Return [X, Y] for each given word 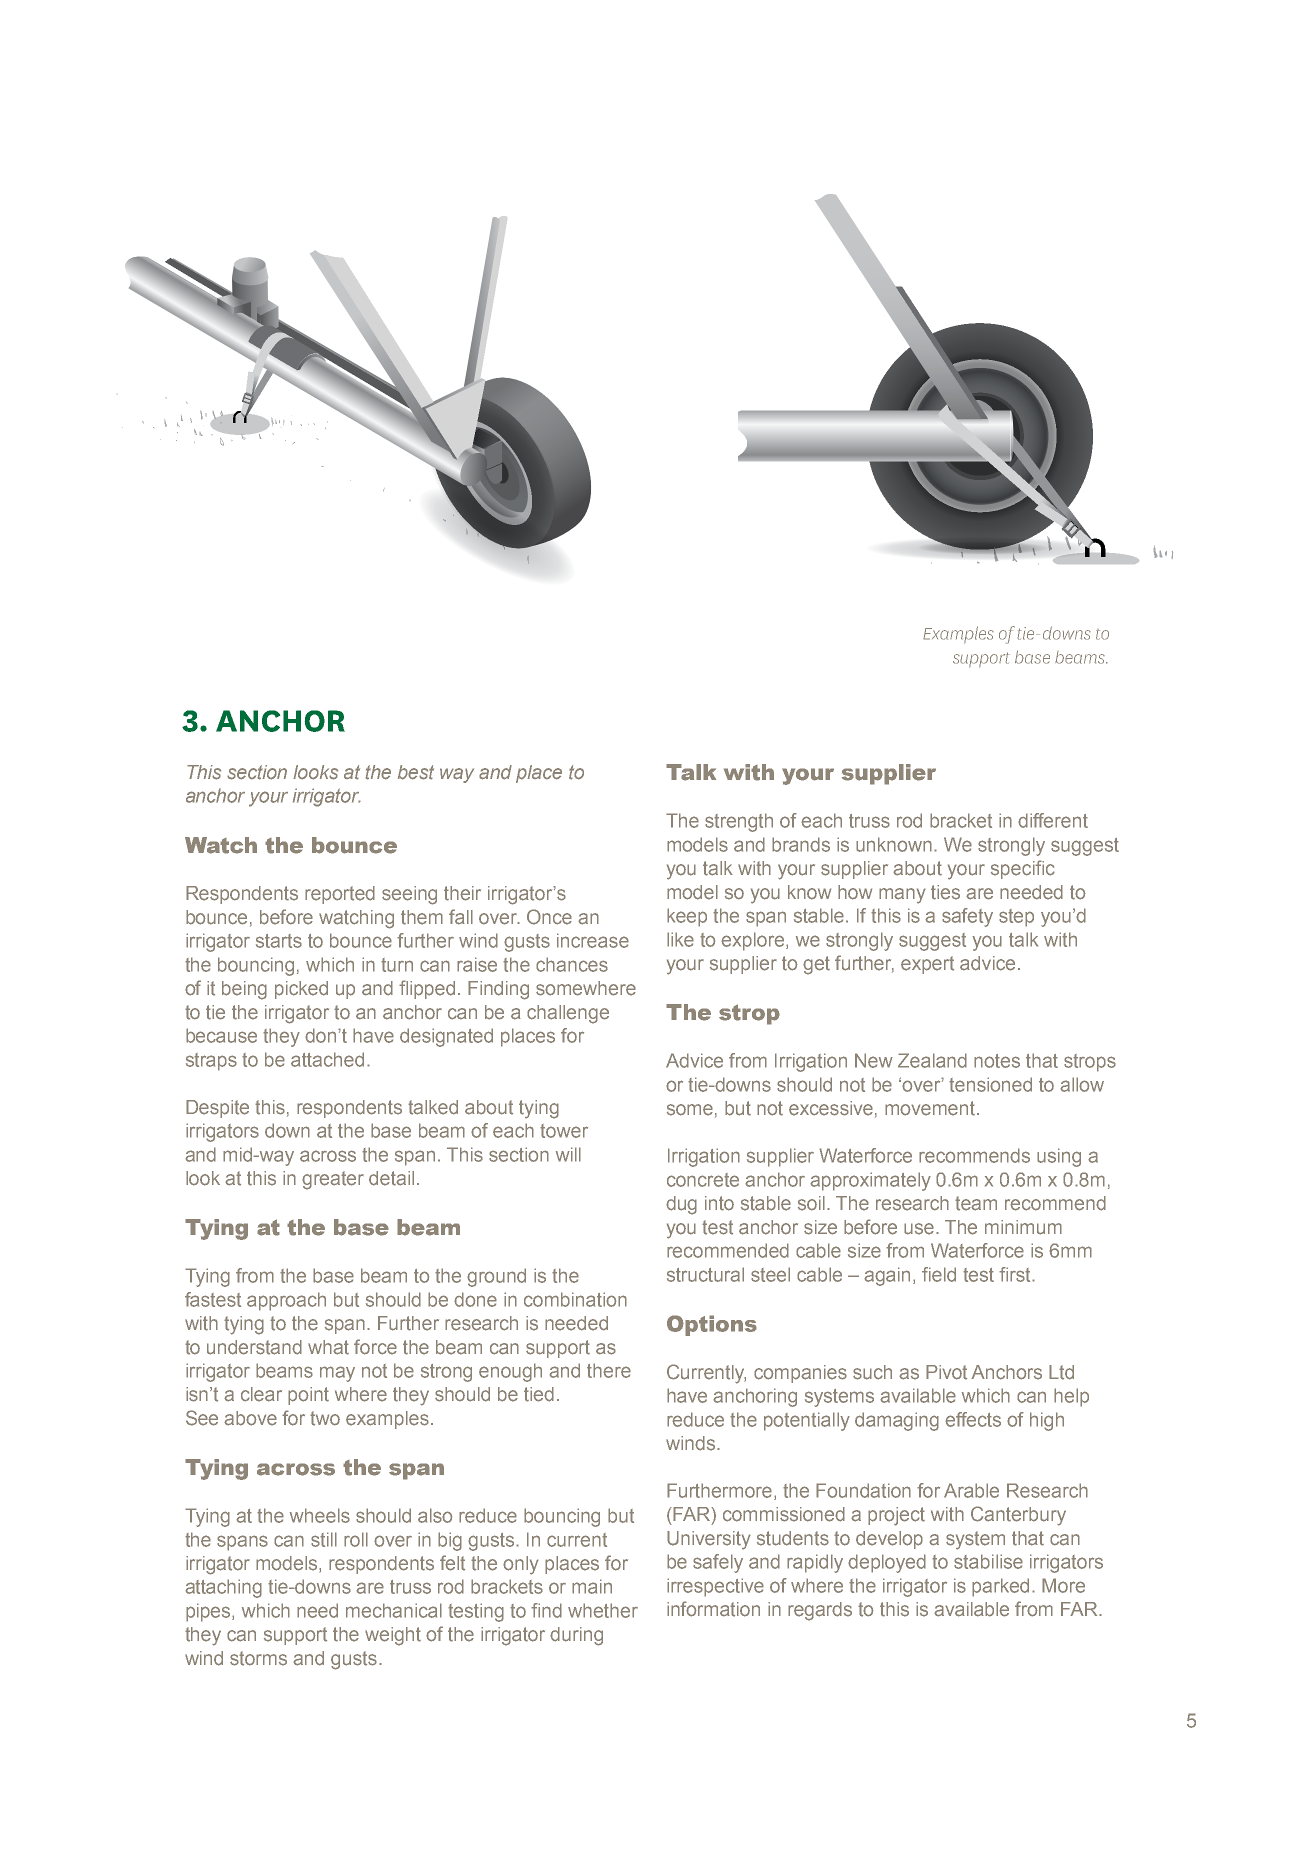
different [1053, 820]
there [609, 1370]
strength [739, 822]
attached [327, 1059]
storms [258, 1658]
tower [564, 1131]
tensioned [990, 1084]
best [416, 772]
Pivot [946, 1372]
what [328, 1347]
